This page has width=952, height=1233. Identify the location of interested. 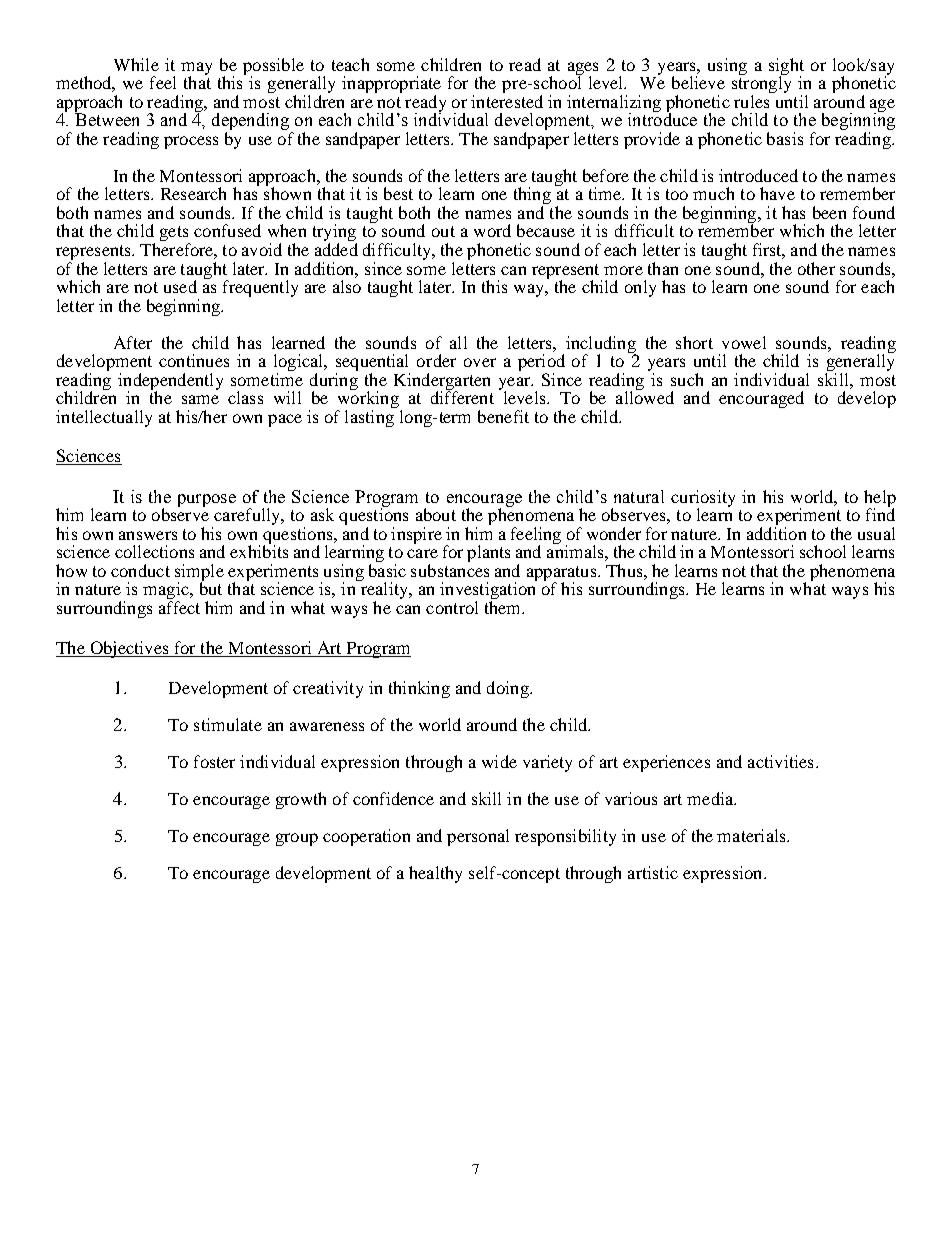
(507, 101).
